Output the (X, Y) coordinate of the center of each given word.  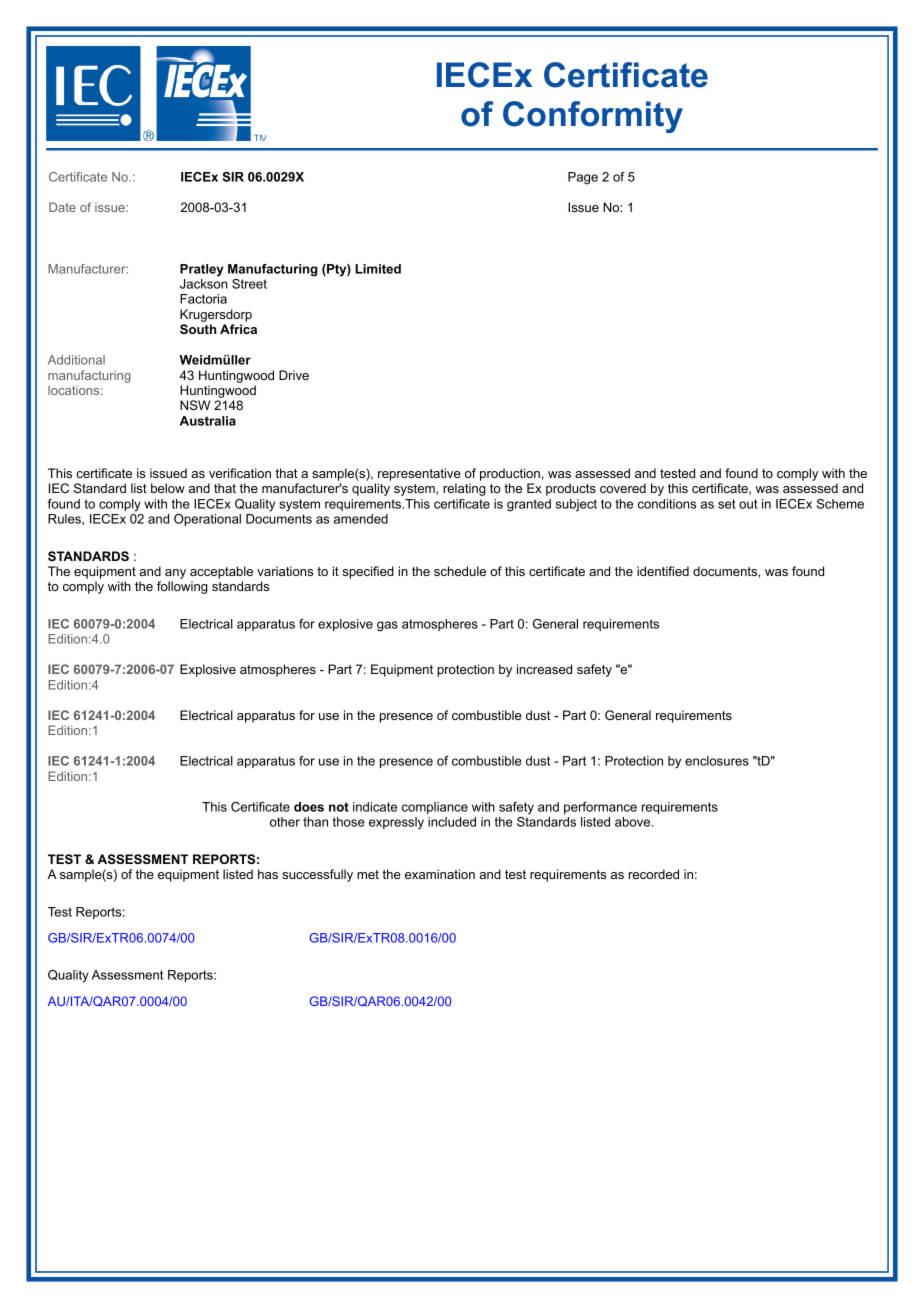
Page (583, 178)
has (268, 874)
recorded (654, 874)
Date (62, 207)
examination (440, 874)
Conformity (593, 117)
